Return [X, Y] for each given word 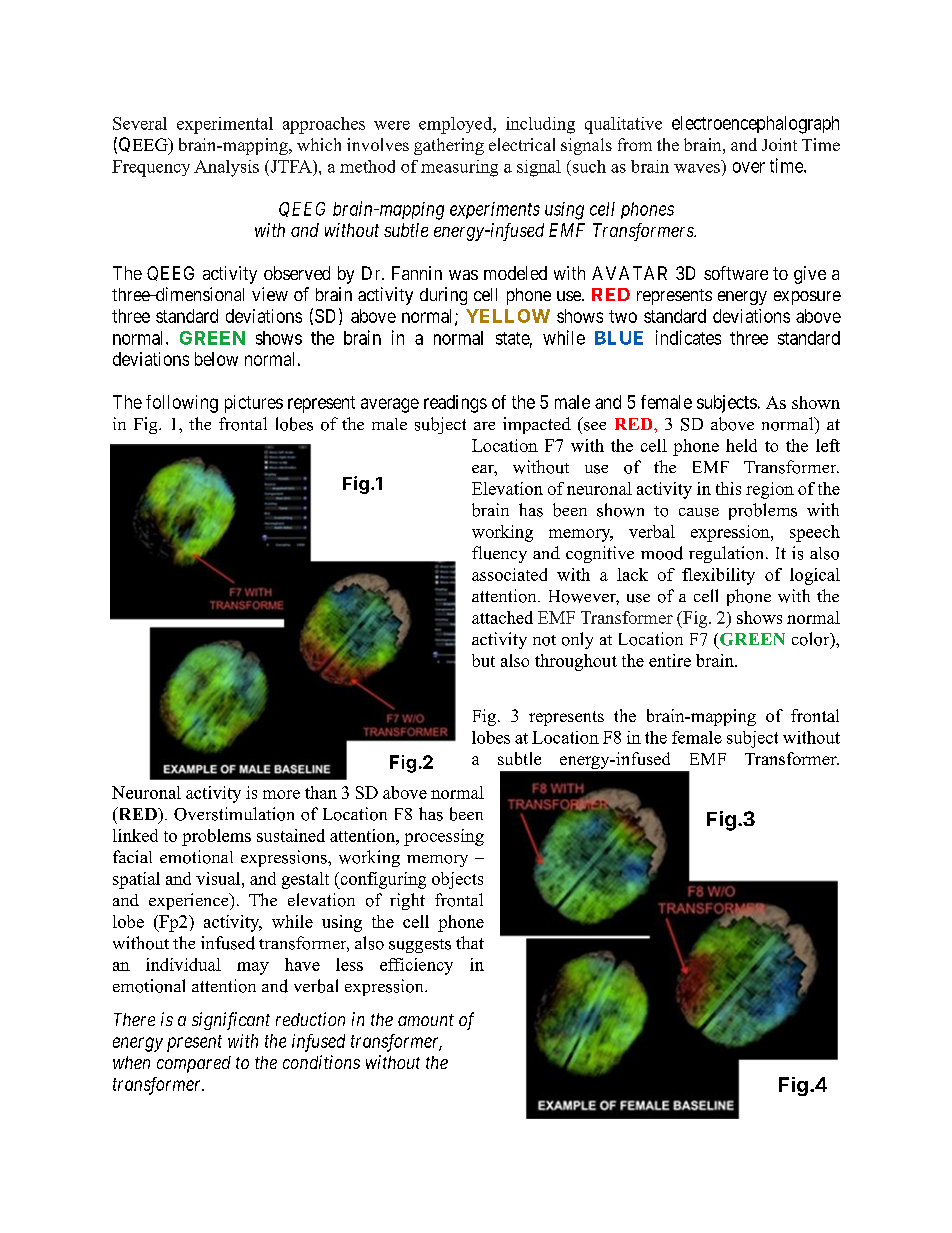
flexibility [718, 576]
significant [231, 1021]
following [182, 404]
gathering [449, 146]
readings [455, 404]
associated [509, 574]
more [281, 794]
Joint [779, 144]
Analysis [226, 168]
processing [444, 837]
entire [670, 660]
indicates [688, 337]
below [216, 359]
